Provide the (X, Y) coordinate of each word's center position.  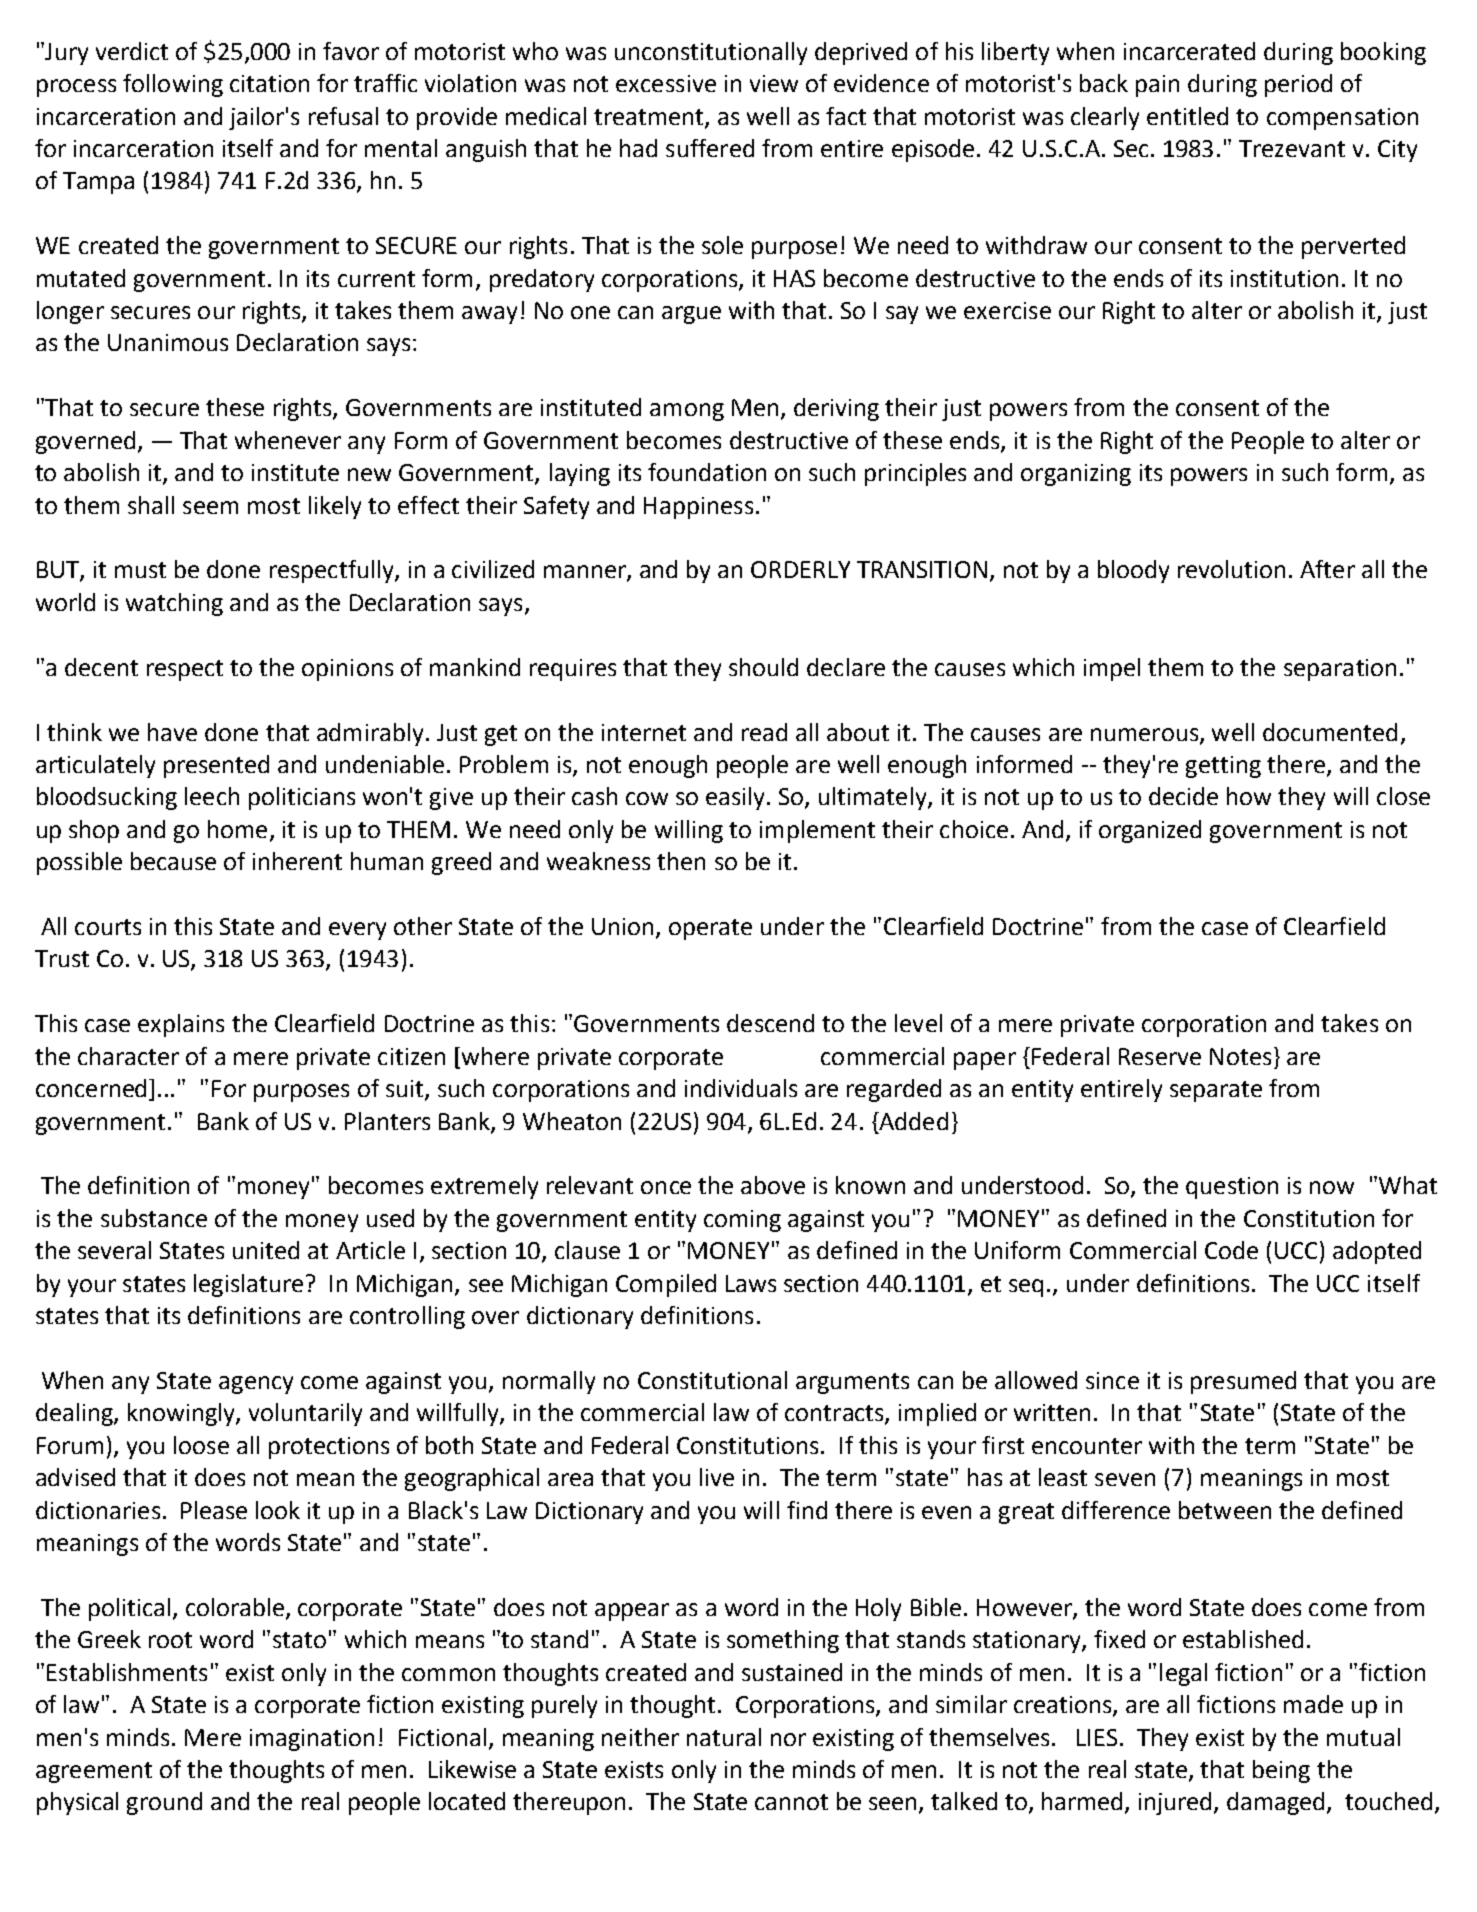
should (763, 667)
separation (1340, 670)
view (774, 83)
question (1232, 1188)
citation (269, 83)
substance (154, 1218)
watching (174, 604)
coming (742, 1221)
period (1298, 85)
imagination (312, 1740)
